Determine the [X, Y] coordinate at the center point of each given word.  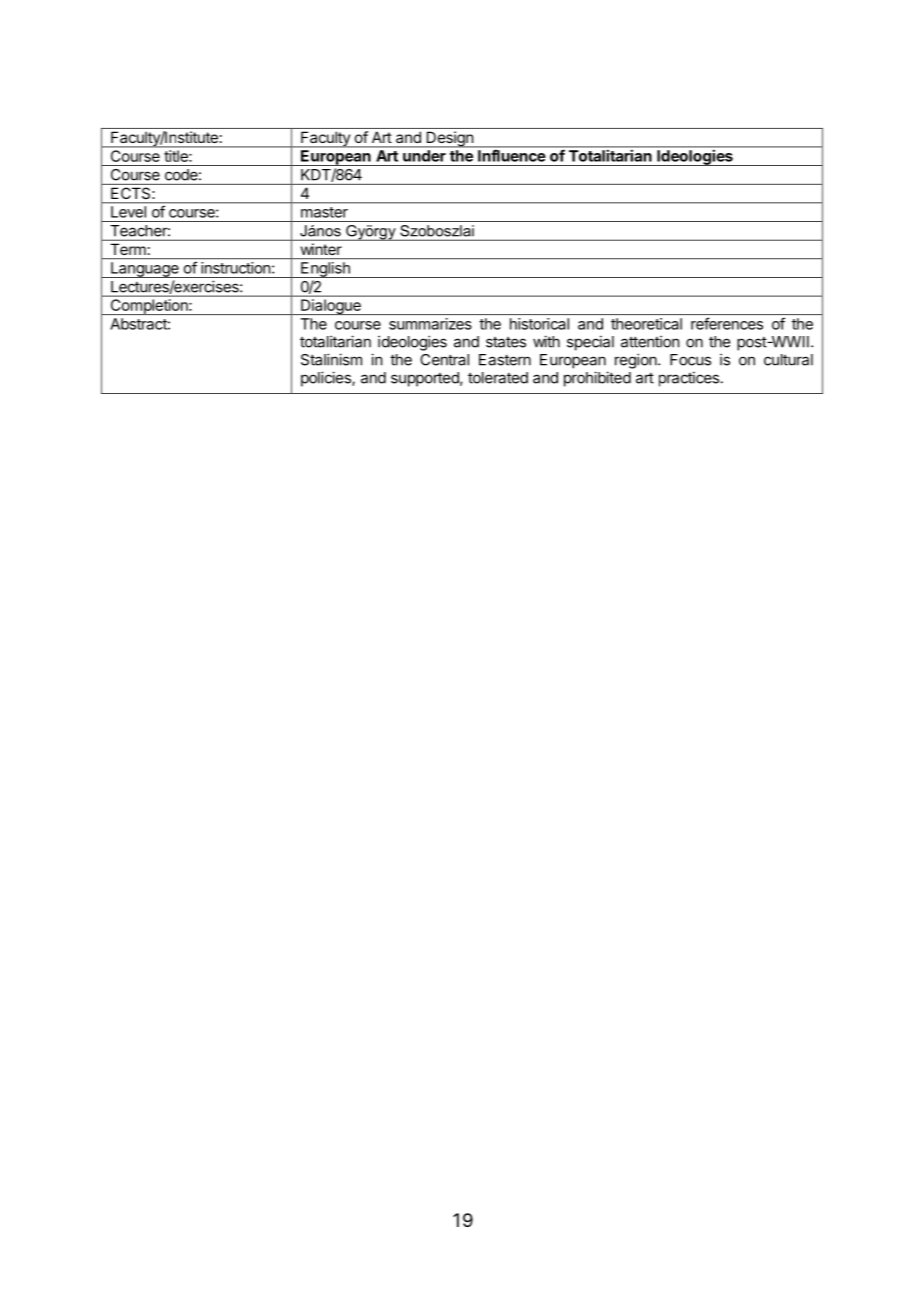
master [324, 212]
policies [327, 379]
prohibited [597, 379]
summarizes [430, 324]
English [325, 270]
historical [539, 324]
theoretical [646, 324]
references [727, 323]
